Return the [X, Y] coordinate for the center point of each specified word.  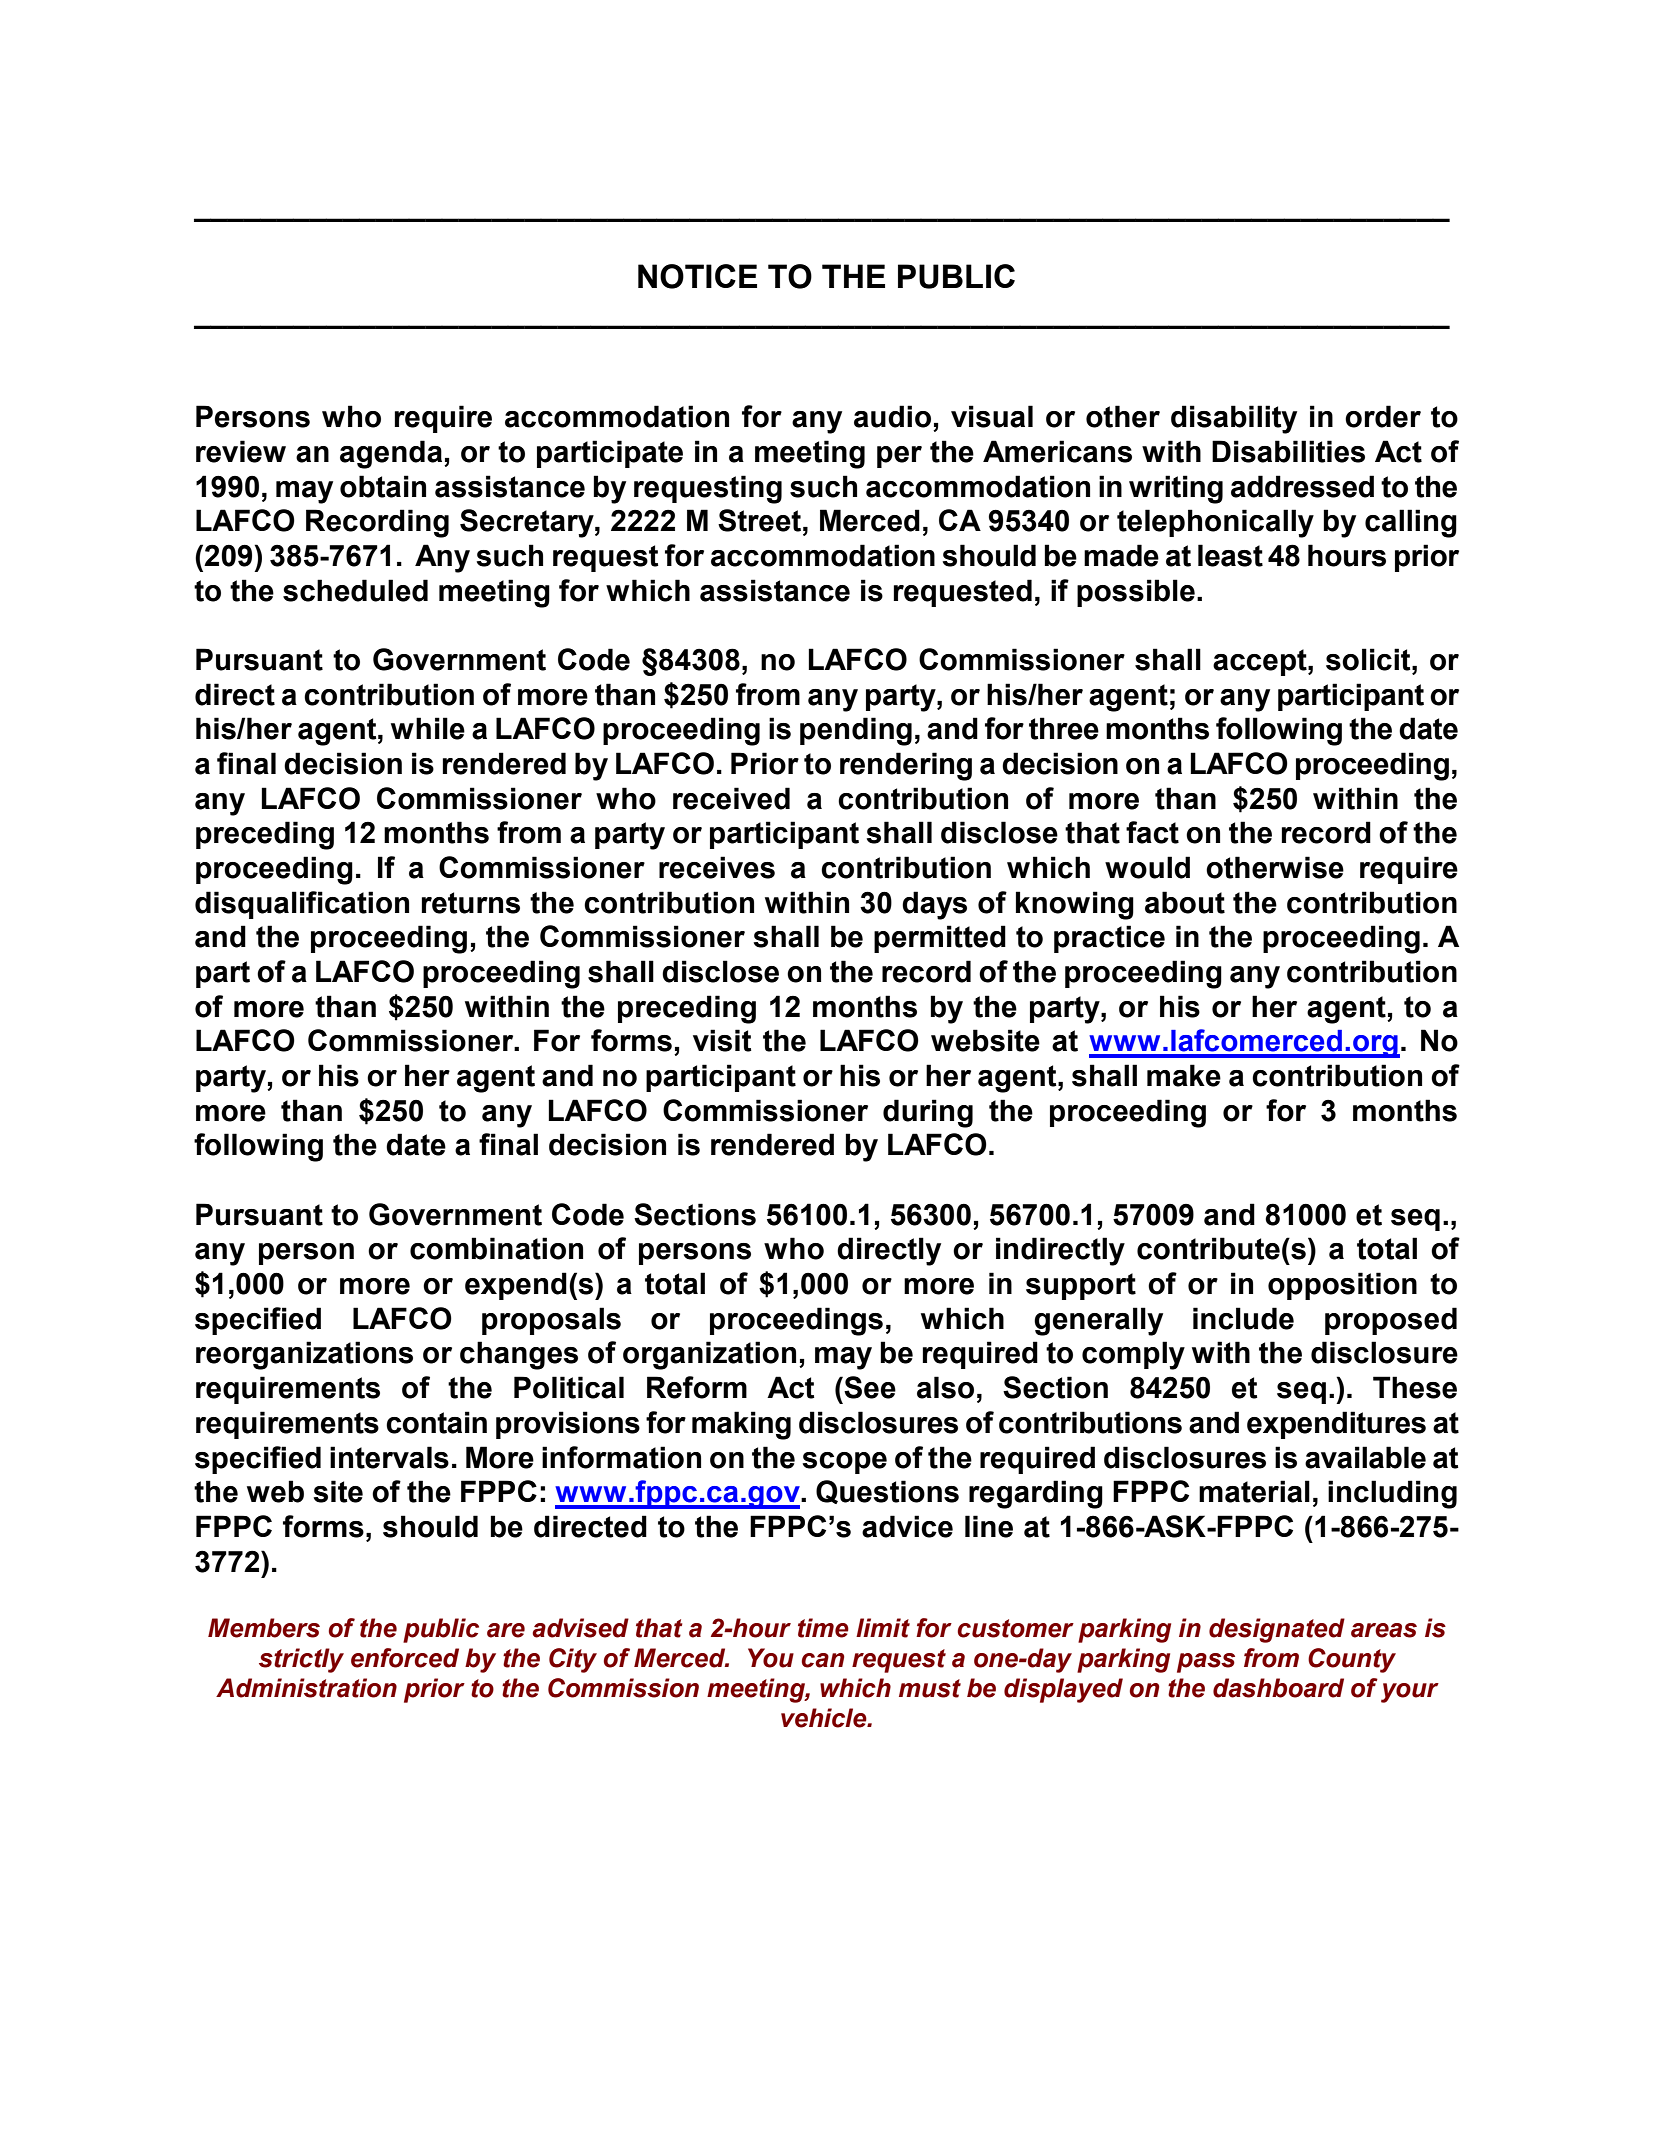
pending [856, 731]
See [869, 1387]
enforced [405, 1658]
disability [1234, 419]
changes [519, 1355]
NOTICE [697, 276]
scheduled [355, 590]
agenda [392, 454]
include [1243, 1318]
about [1185, 902]
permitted [940, 939]
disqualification [302, 905]
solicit [1369, 659]
